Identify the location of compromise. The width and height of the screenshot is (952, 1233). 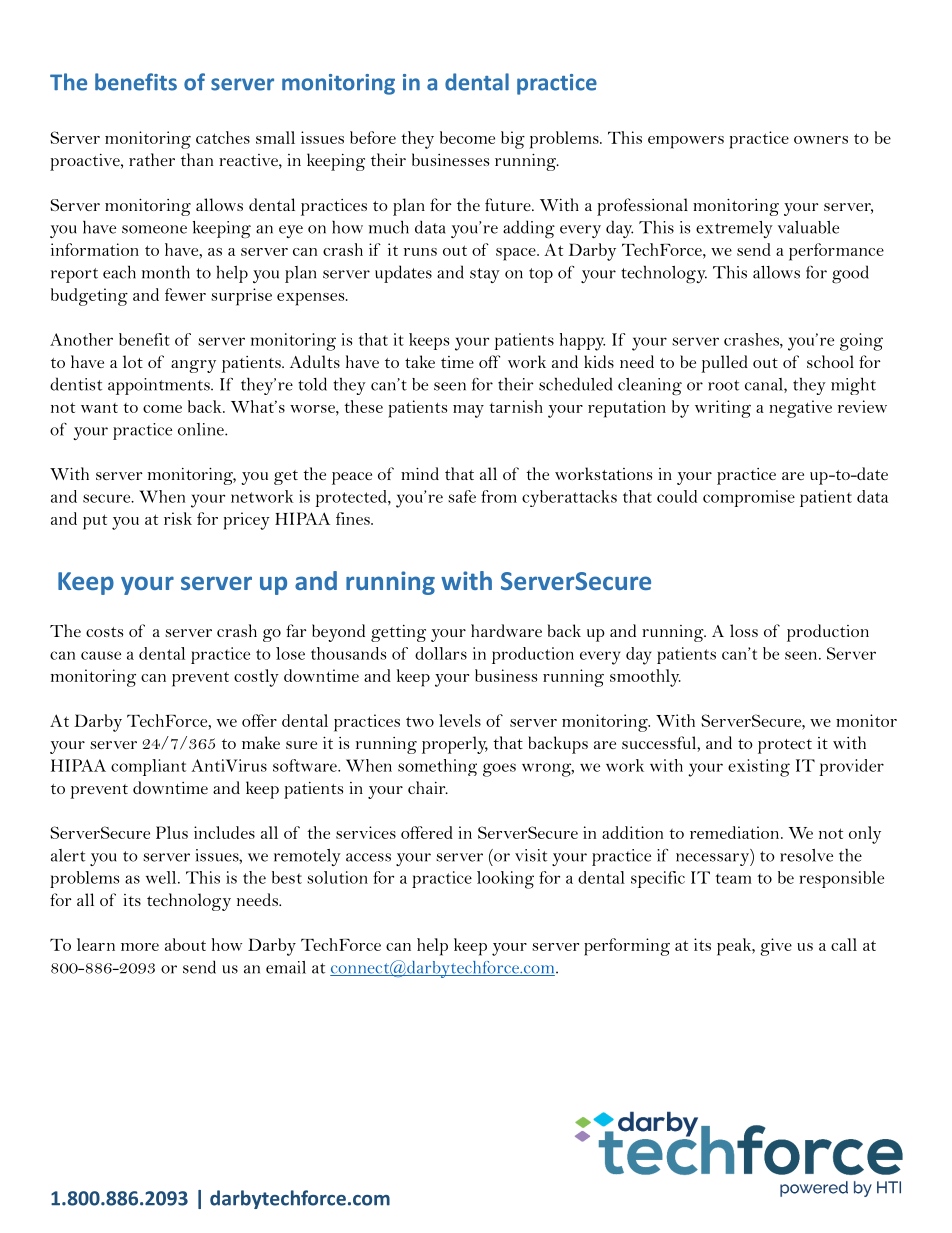
(749, 498).
